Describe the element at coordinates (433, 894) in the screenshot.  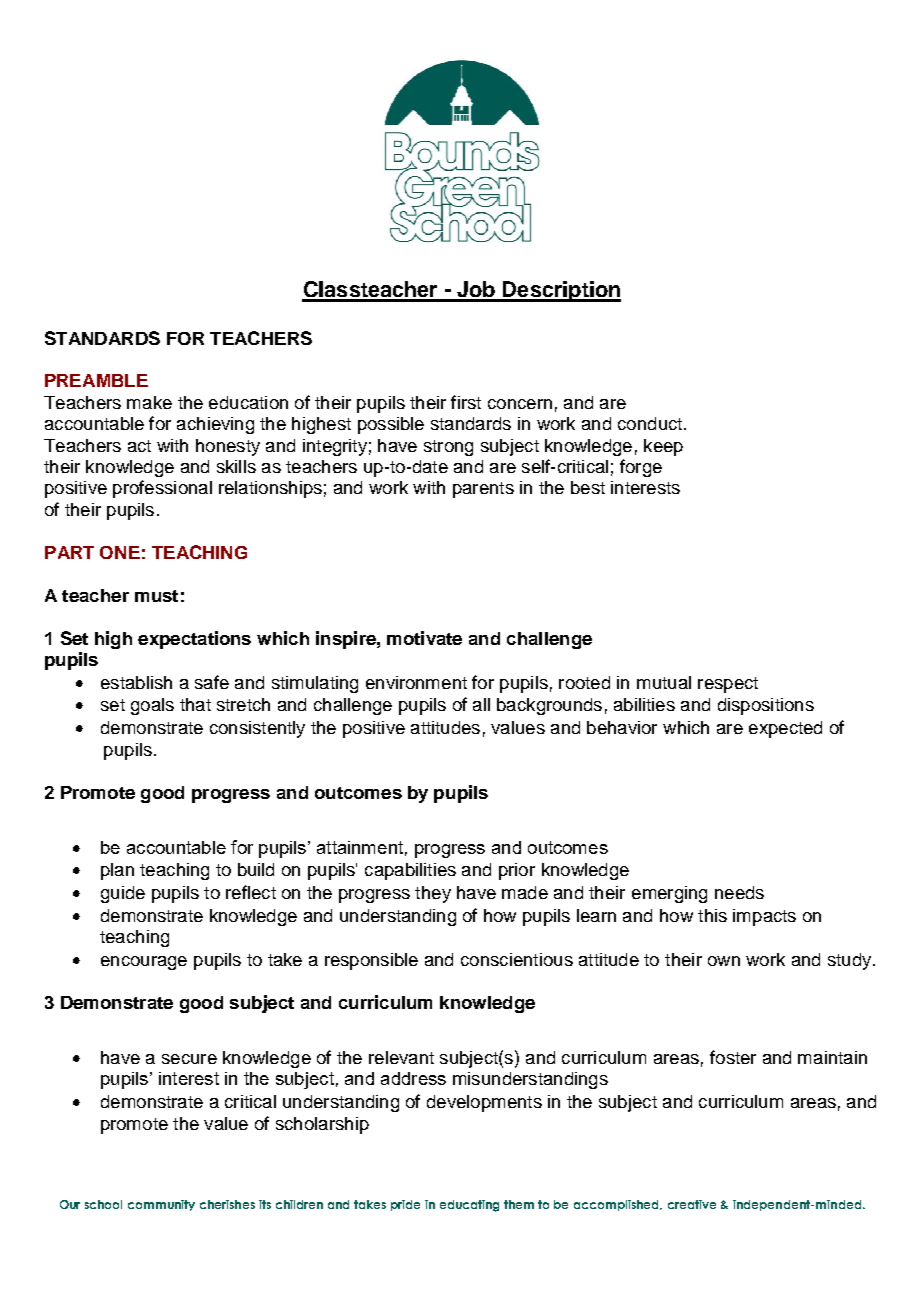
I see `they` at that location.
